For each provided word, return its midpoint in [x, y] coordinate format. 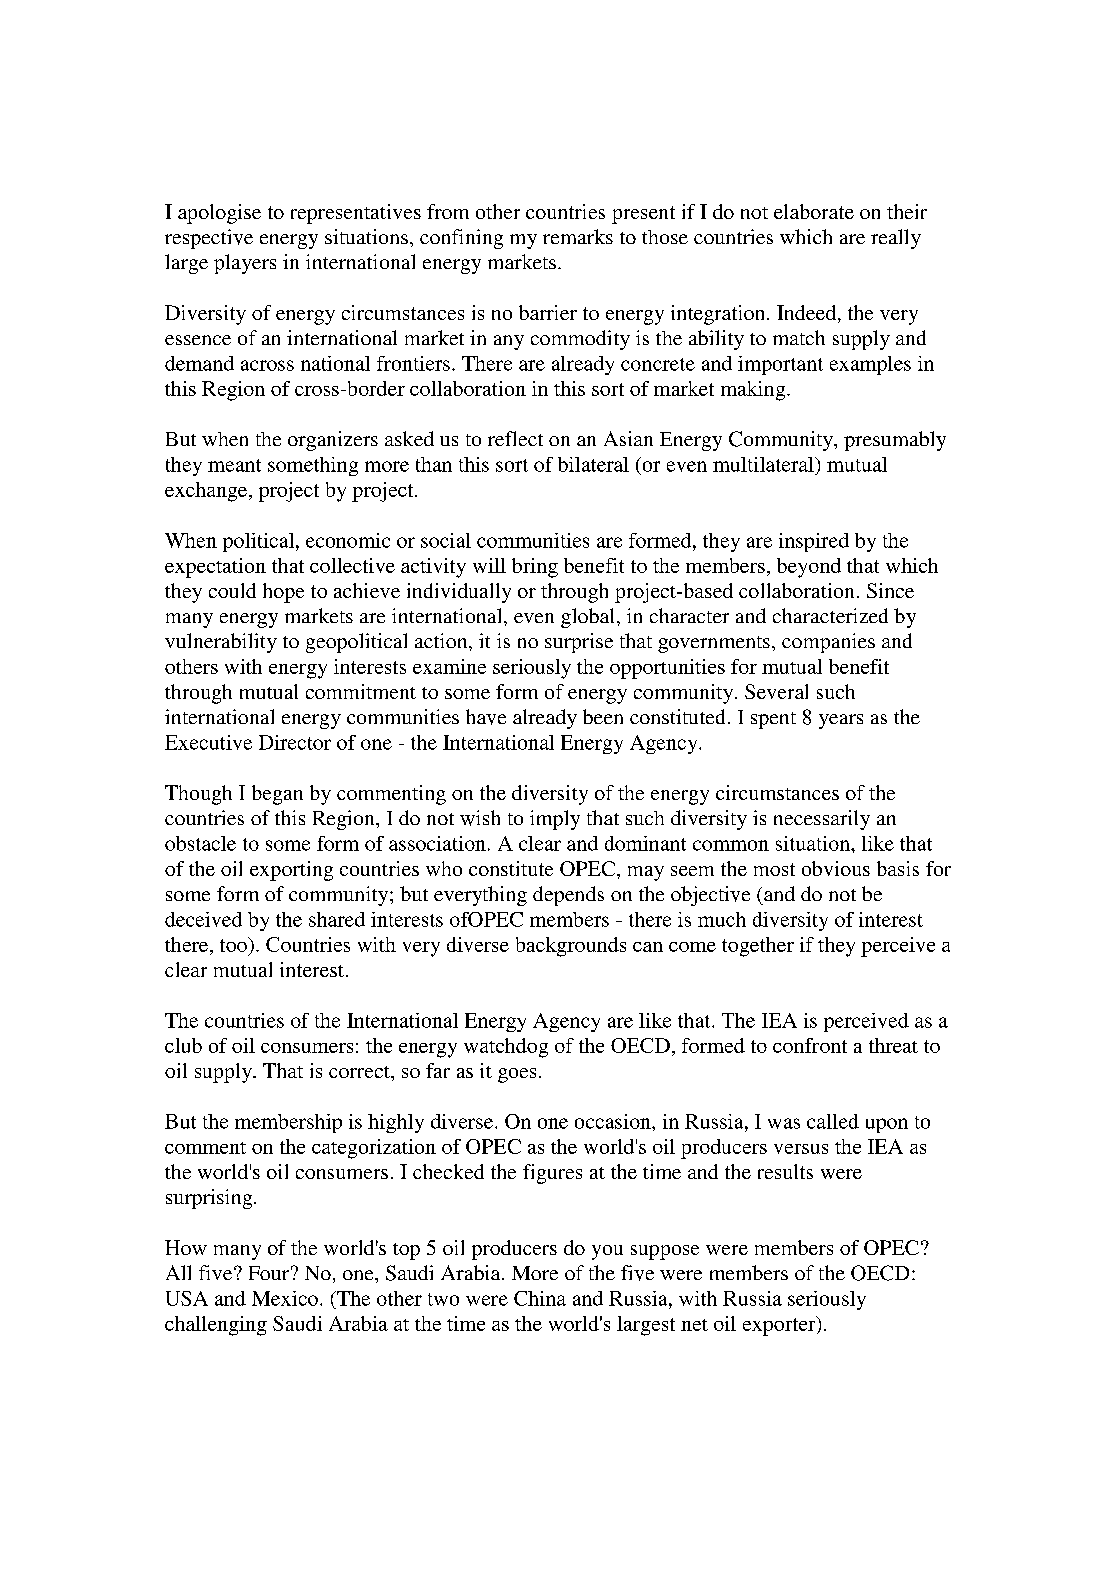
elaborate [814, 211]
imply [555, 820]
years [841, 721]
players [245, 264]
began [277, 795]
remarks [578, 236]
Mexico [285, 1298]
